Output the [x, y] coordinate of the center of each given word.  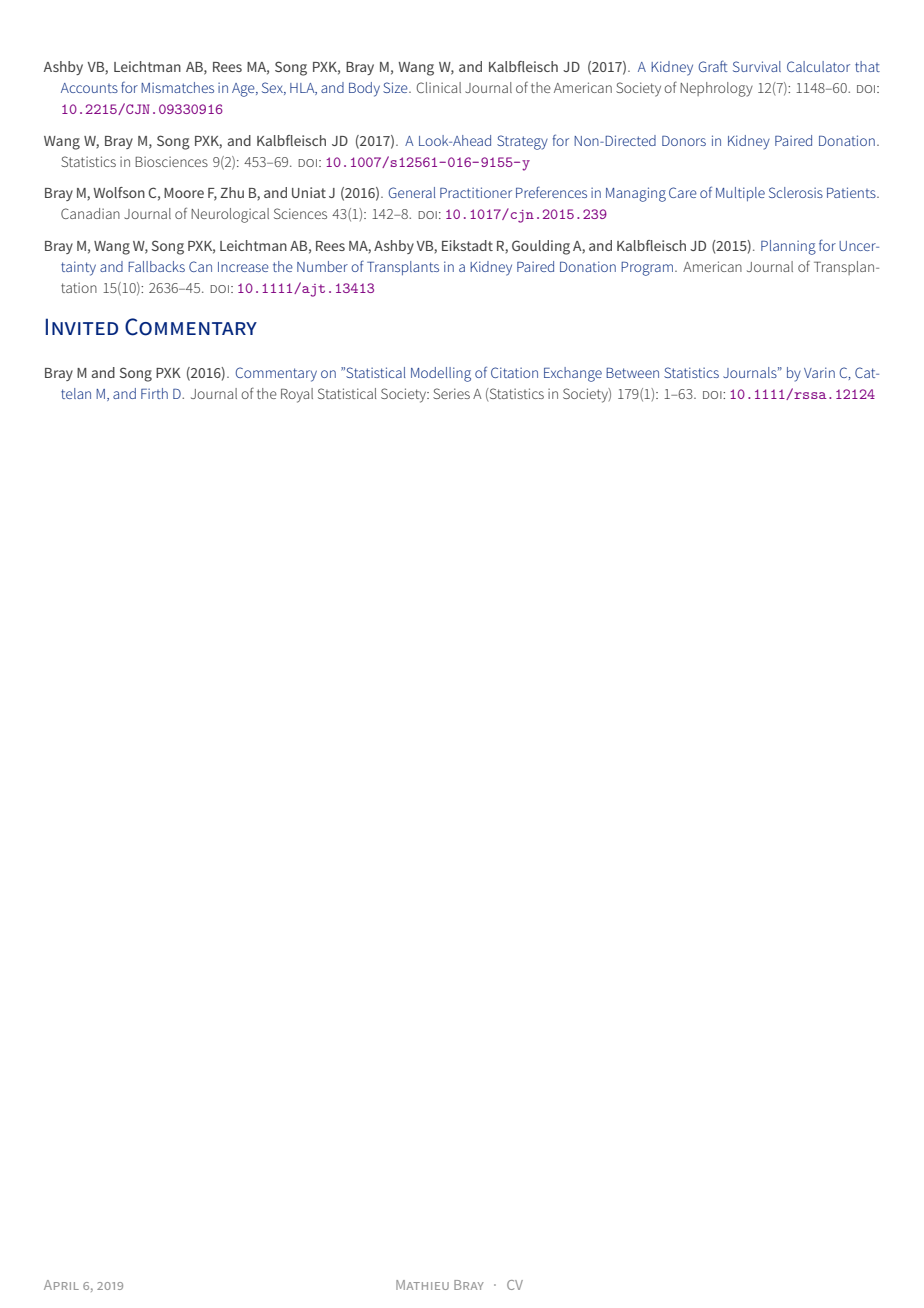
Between [632, 373]
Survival [757, 66]
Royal [297, 395]
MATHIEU [422, 1285]
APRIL [61, 1285]
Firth [154, 393]
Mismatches [177, 87]
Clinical [439, 87]
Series [451, 393]
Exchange [573, 374]
